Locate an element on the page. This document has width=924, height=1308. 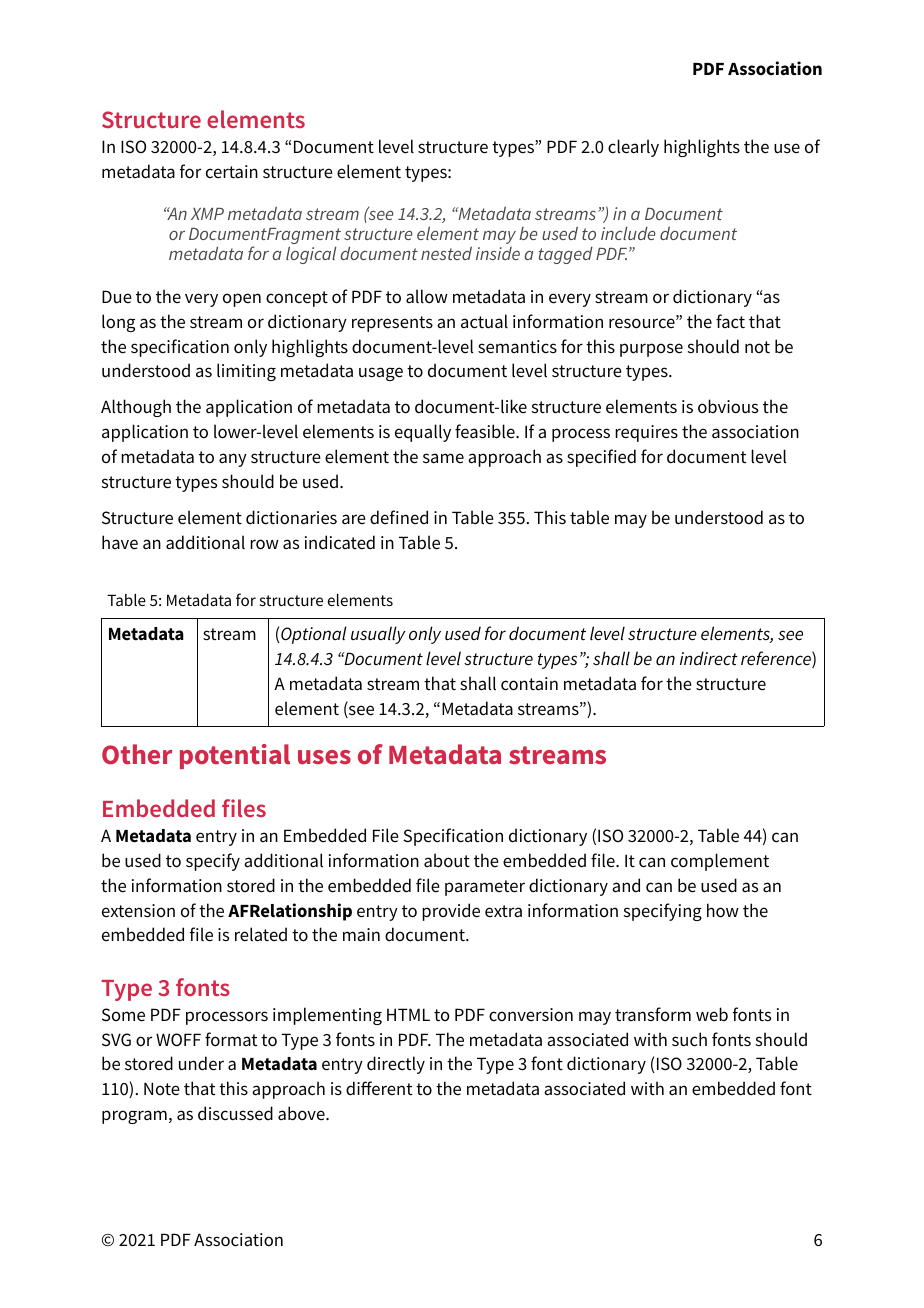
complement is located at coordinates (720, 862).
